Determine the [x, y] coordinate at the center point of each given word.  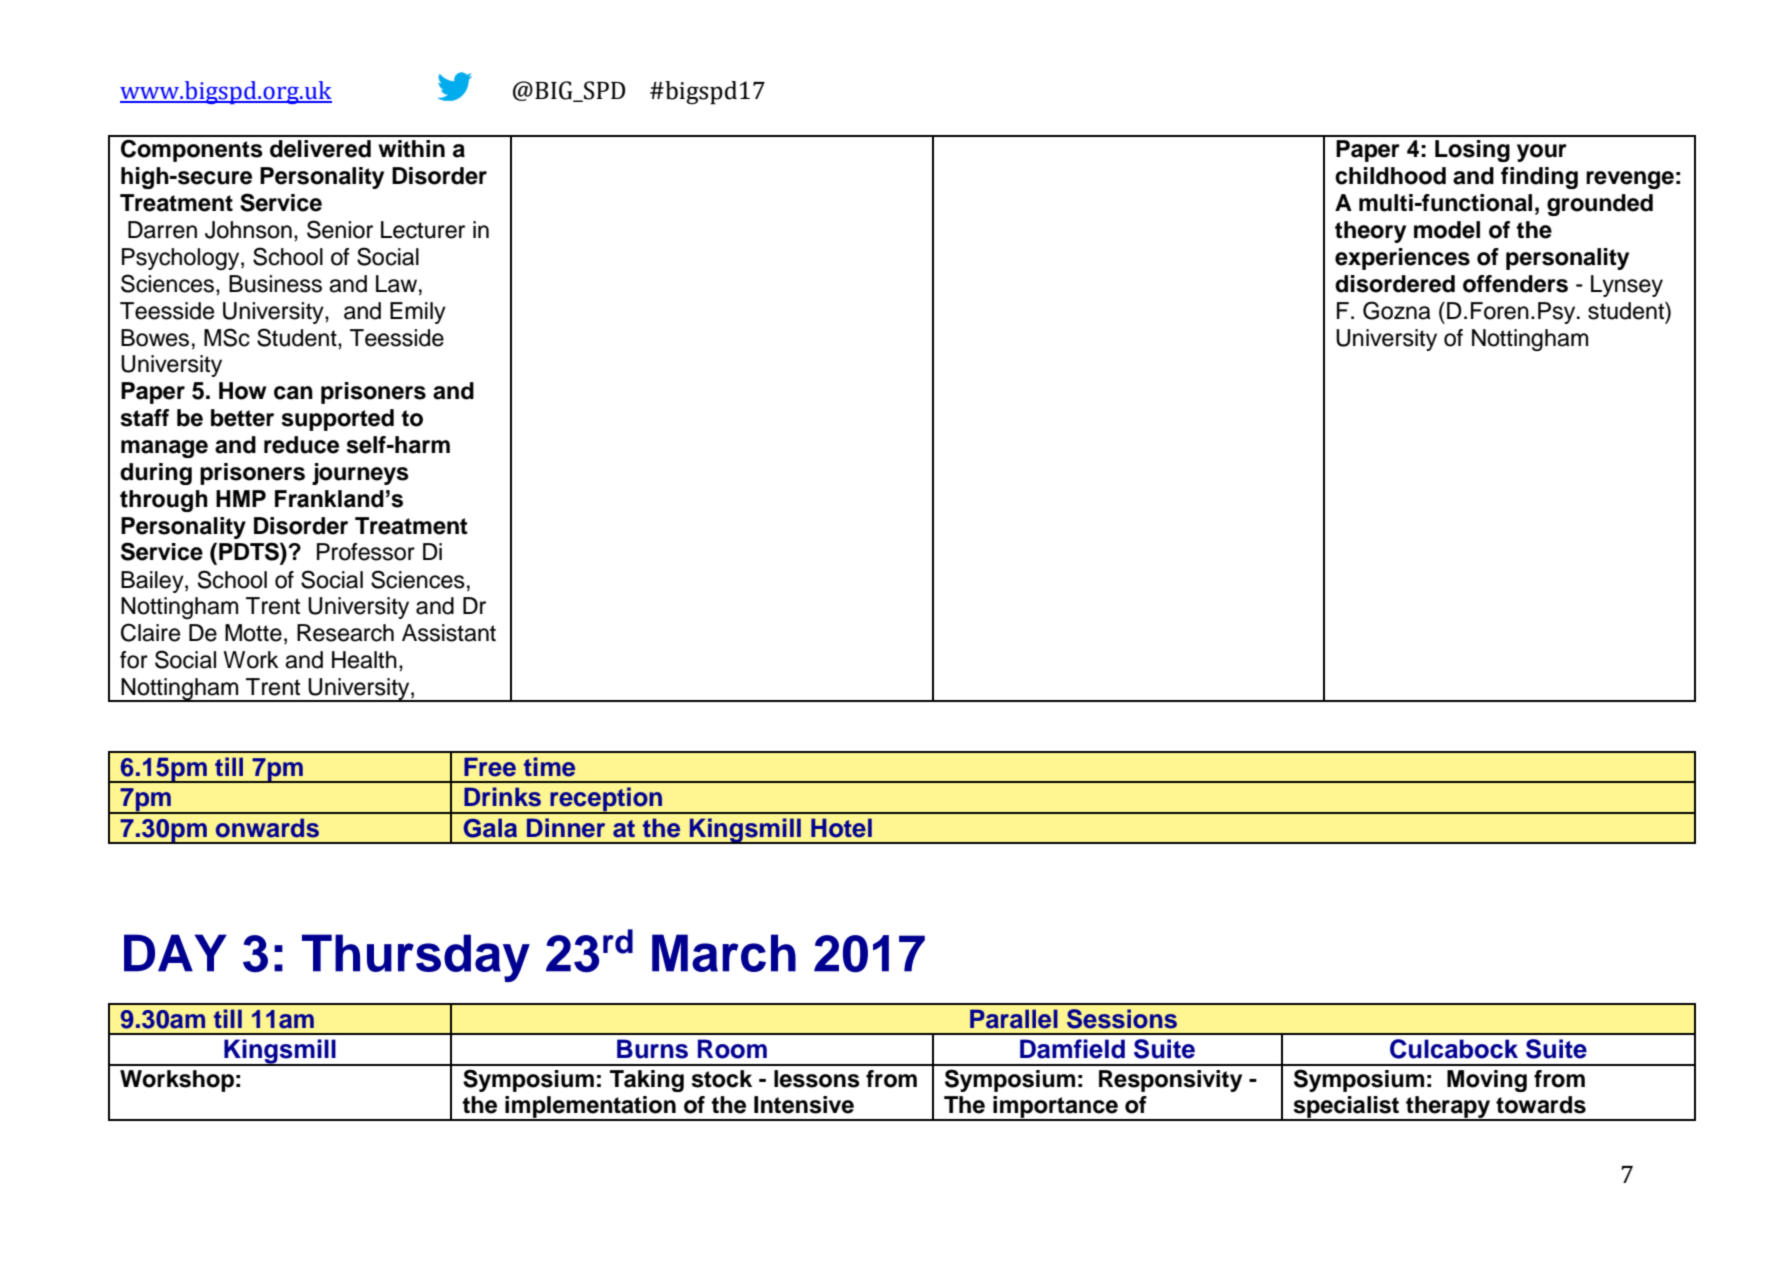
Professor [366, 552]
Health [364, 660]
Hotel [841, 828]
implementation [590, 1108]
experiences [1402, 259]
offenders [1515, 284]
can [293, 393]
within [411, 148]
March [724, 953]
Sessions [1122, 1019]
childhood [1390, 176]
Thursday [416, 958]
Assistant [449, 633]
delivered [320, 149]
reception [606, 800]
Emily [418, 313]
